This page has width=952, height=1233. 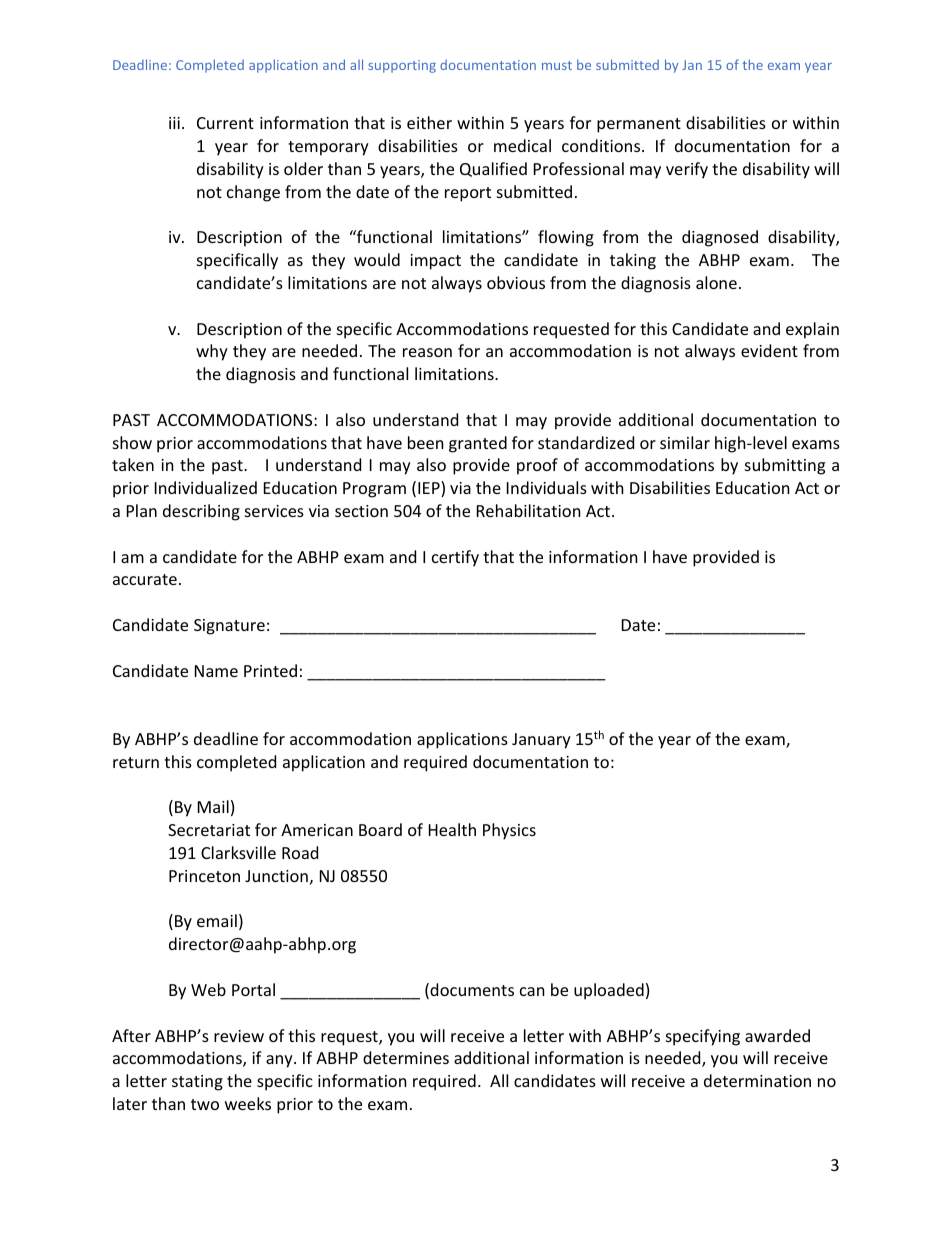 I want to click on certify, so click(x=455, y=558).
